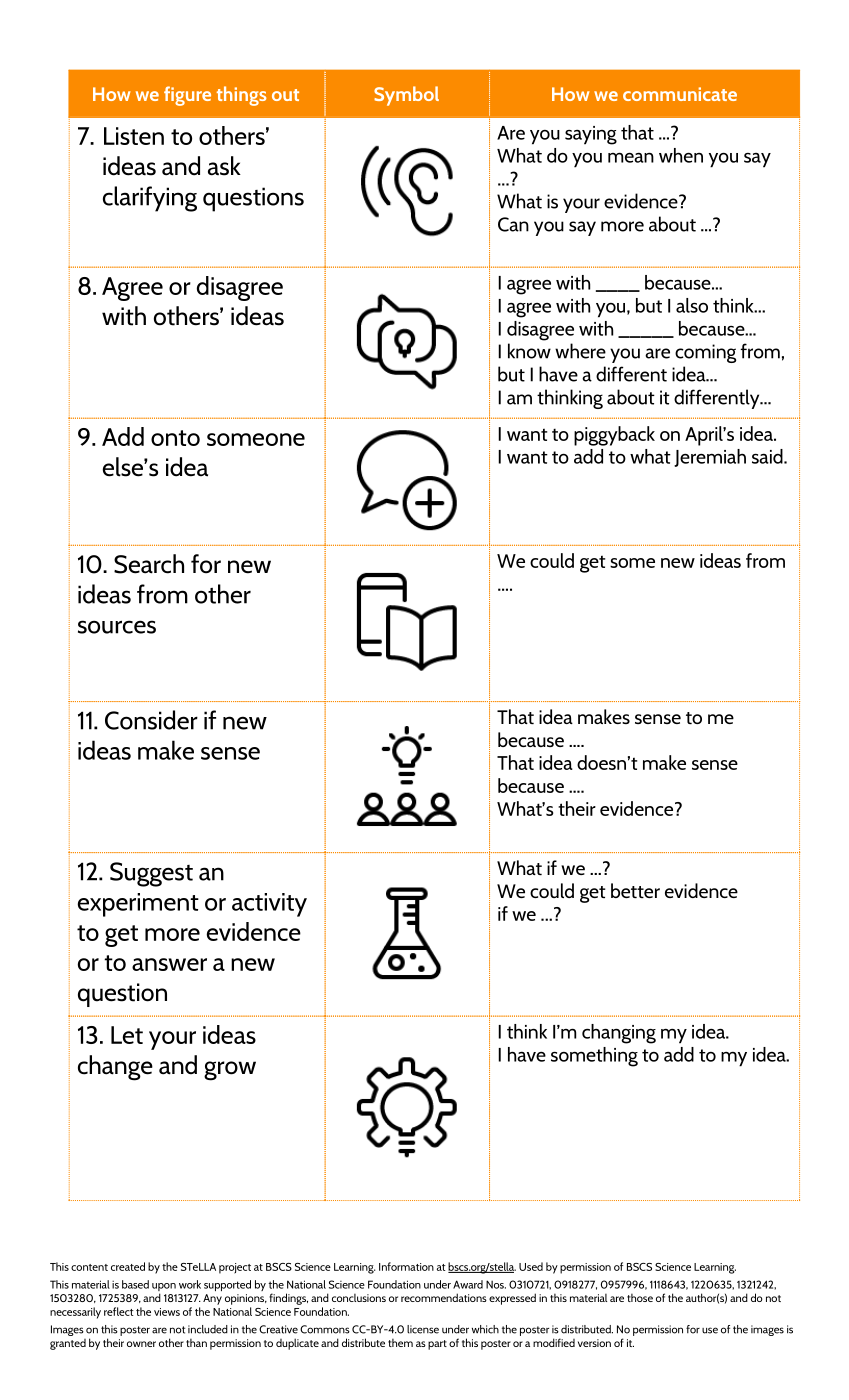 The width and height of the screenshot is (849, 1400). I want to click on Let, so click(127, 1035).
